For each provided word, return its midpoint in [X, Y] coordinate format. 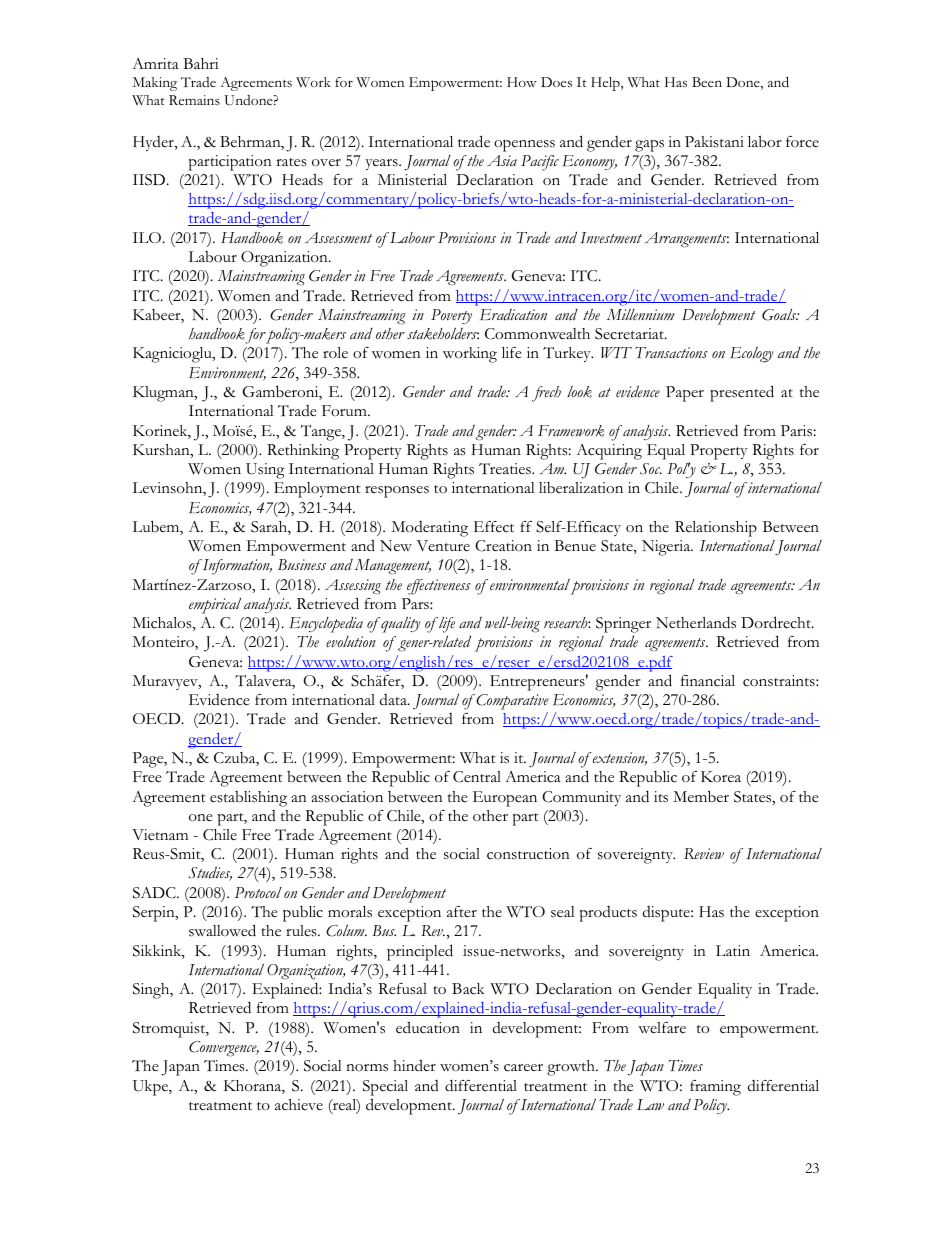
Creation [503, 546]
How [522, 82]
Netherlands [696, 622]
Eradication [513, 315]
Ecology [751, 355]
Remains [194, 100]
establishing [248, 799]
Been [707, 82]
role [335, 352]
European [505, 799]
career [523, 1068]
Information [237, 567]
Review [704, 854]
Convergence [224, 1049]
